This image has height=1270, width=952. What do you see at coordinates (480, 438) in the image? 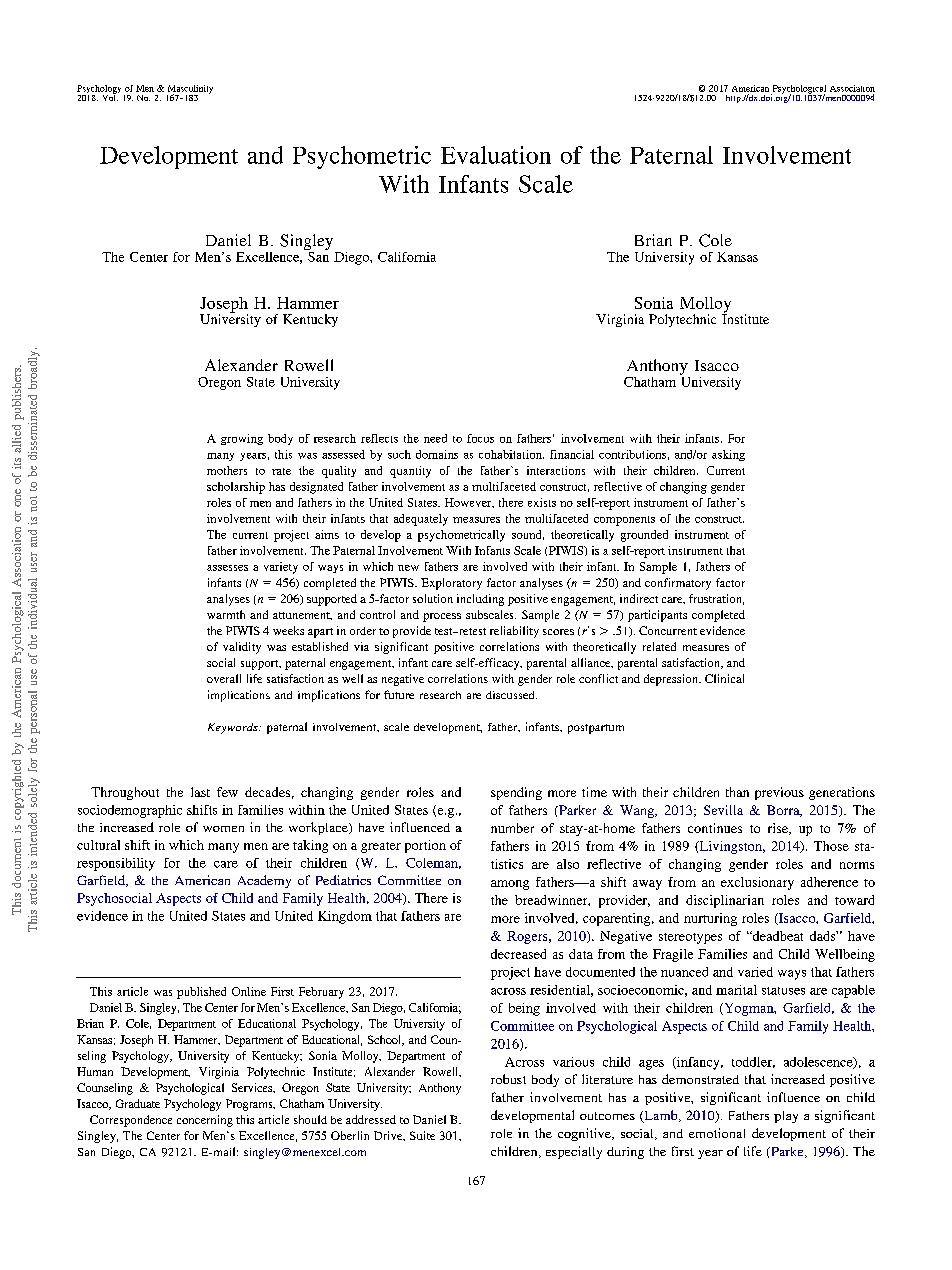
I see `focus` at bounding box center [480, 438].
